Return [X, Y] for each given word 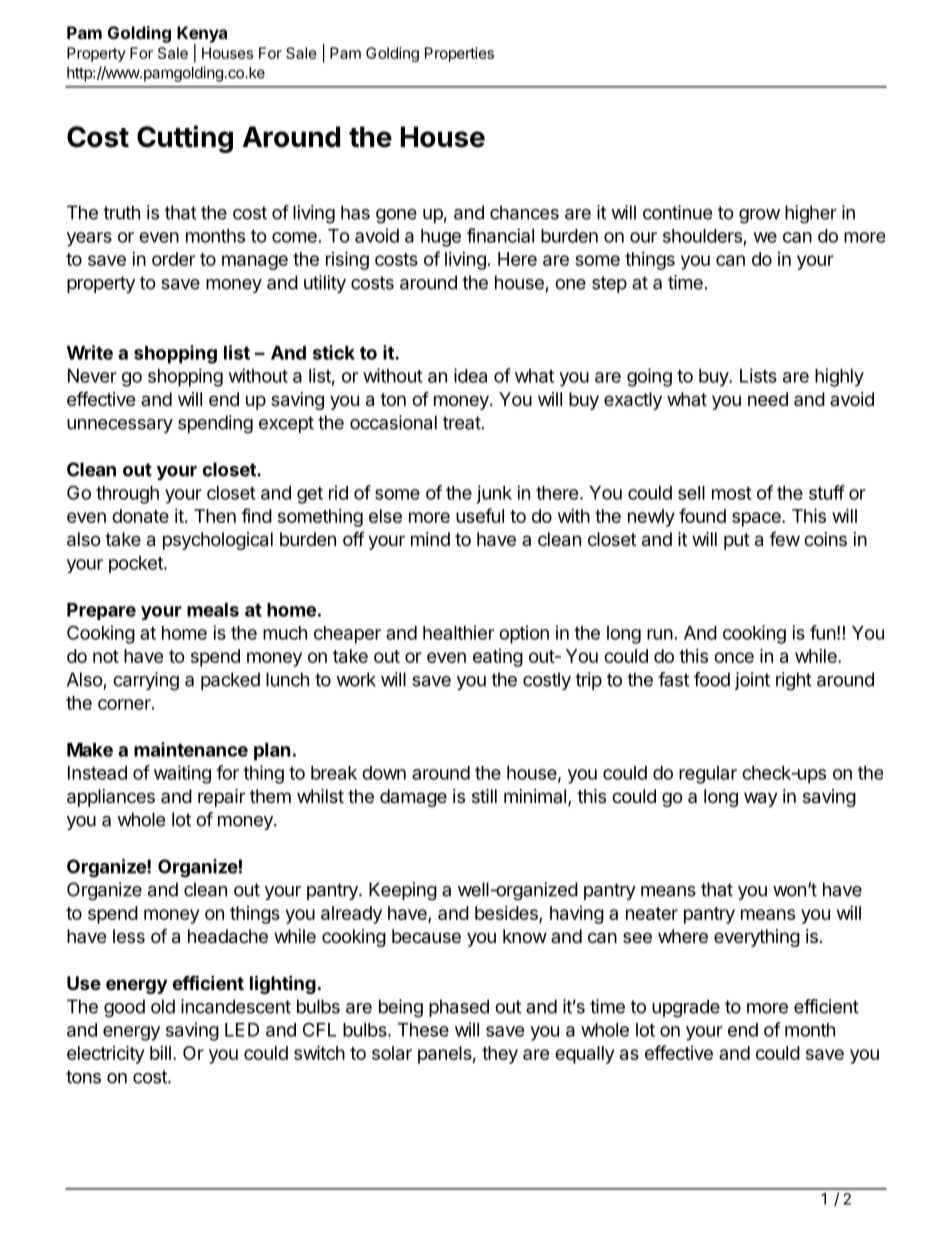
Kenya [202, 35]
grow [759, 216]
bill [160, 1053]
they [500, 1055]
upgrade [686, 1008]
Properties [459, 54]
